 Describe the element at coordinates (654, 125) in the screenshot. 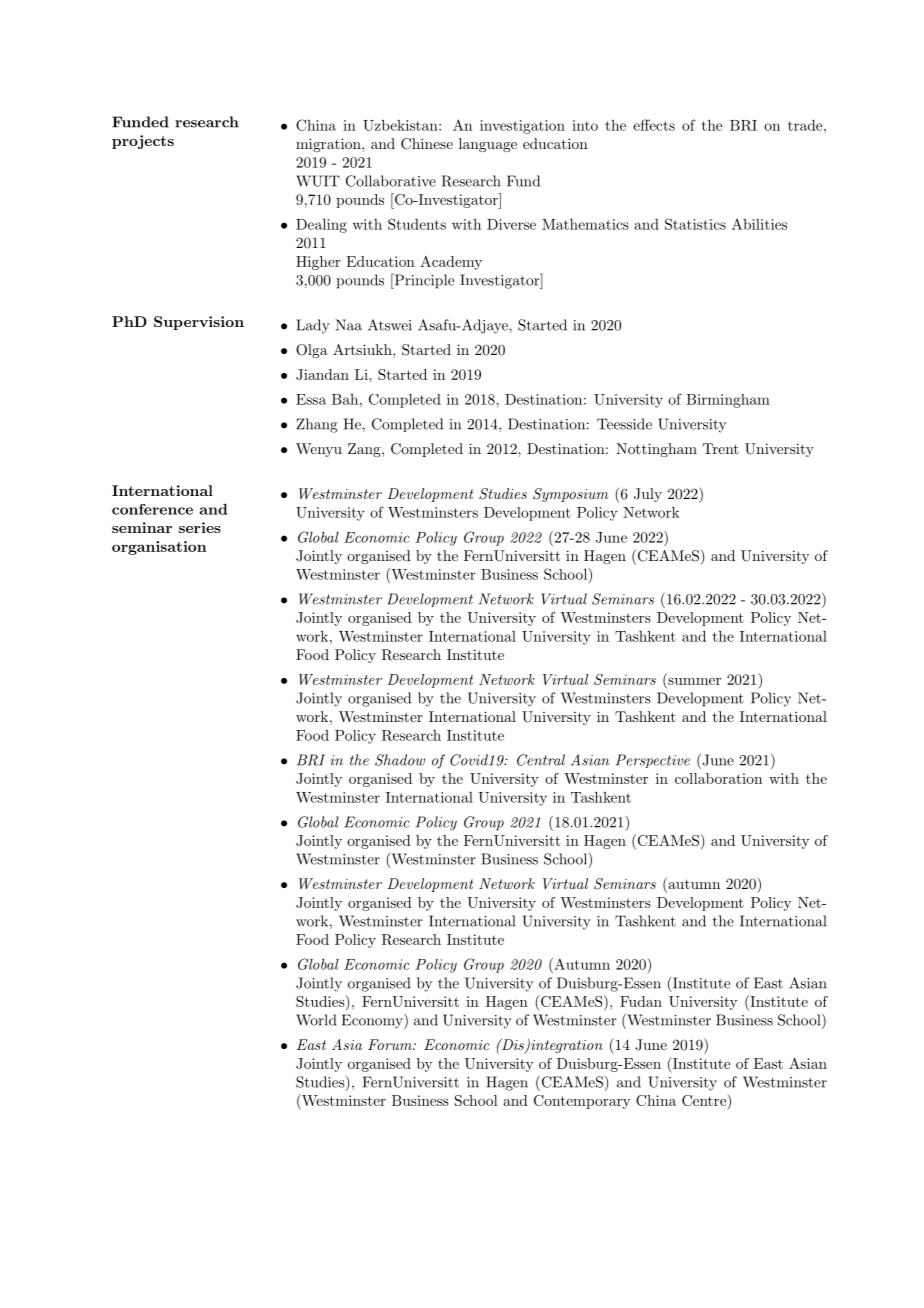

I see `effects` at that location.
